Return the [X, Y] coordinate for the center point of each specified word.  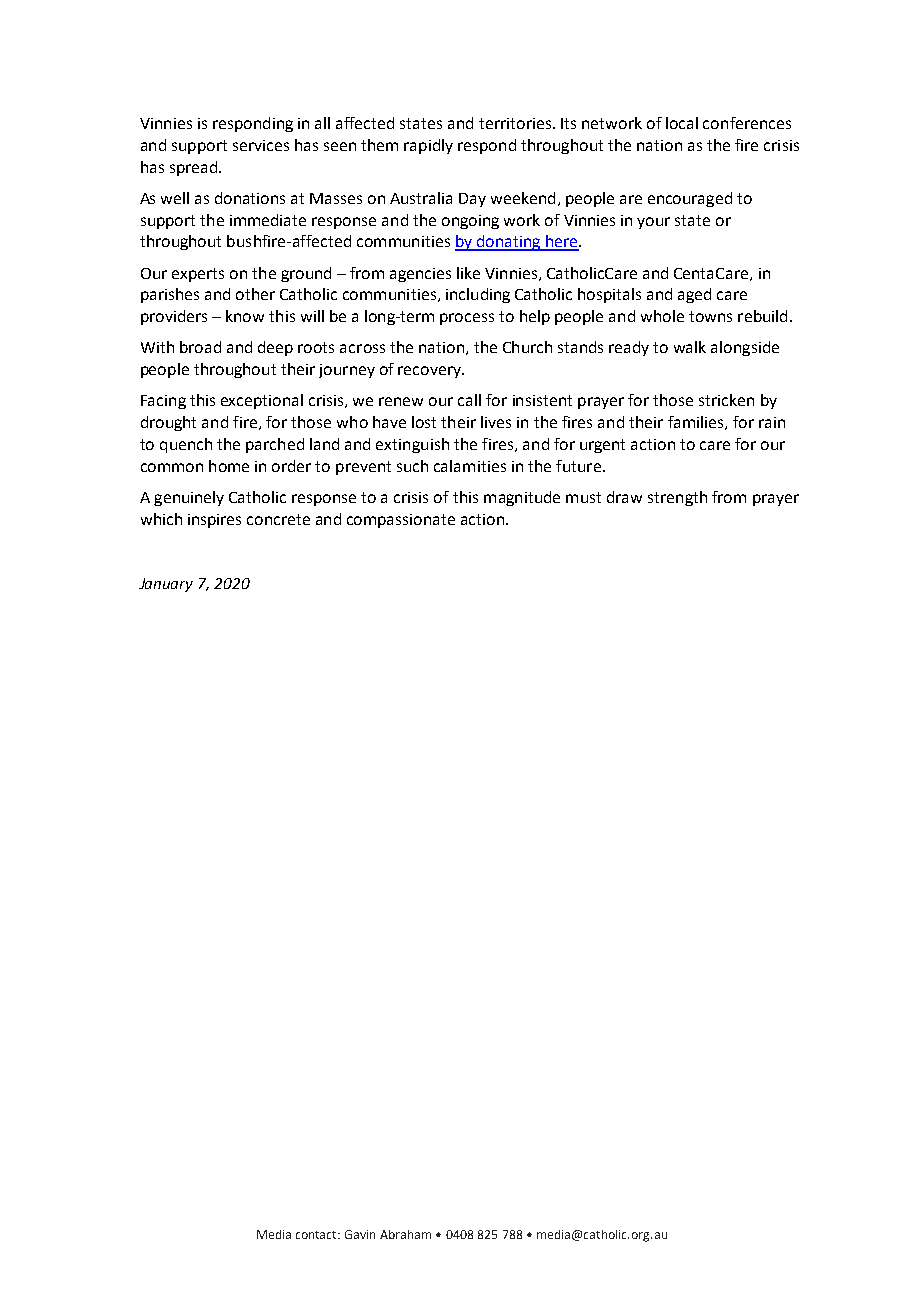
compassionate [401, 521]
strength [677, 498]
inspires [214, 521]
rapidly [428, 146]
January [166, 585]
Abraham [405, 1234]
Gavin [360, 1234]
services [261, 145]
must [583, 497]
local [682, 123]
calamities [470, 466]
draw [624, 497]
